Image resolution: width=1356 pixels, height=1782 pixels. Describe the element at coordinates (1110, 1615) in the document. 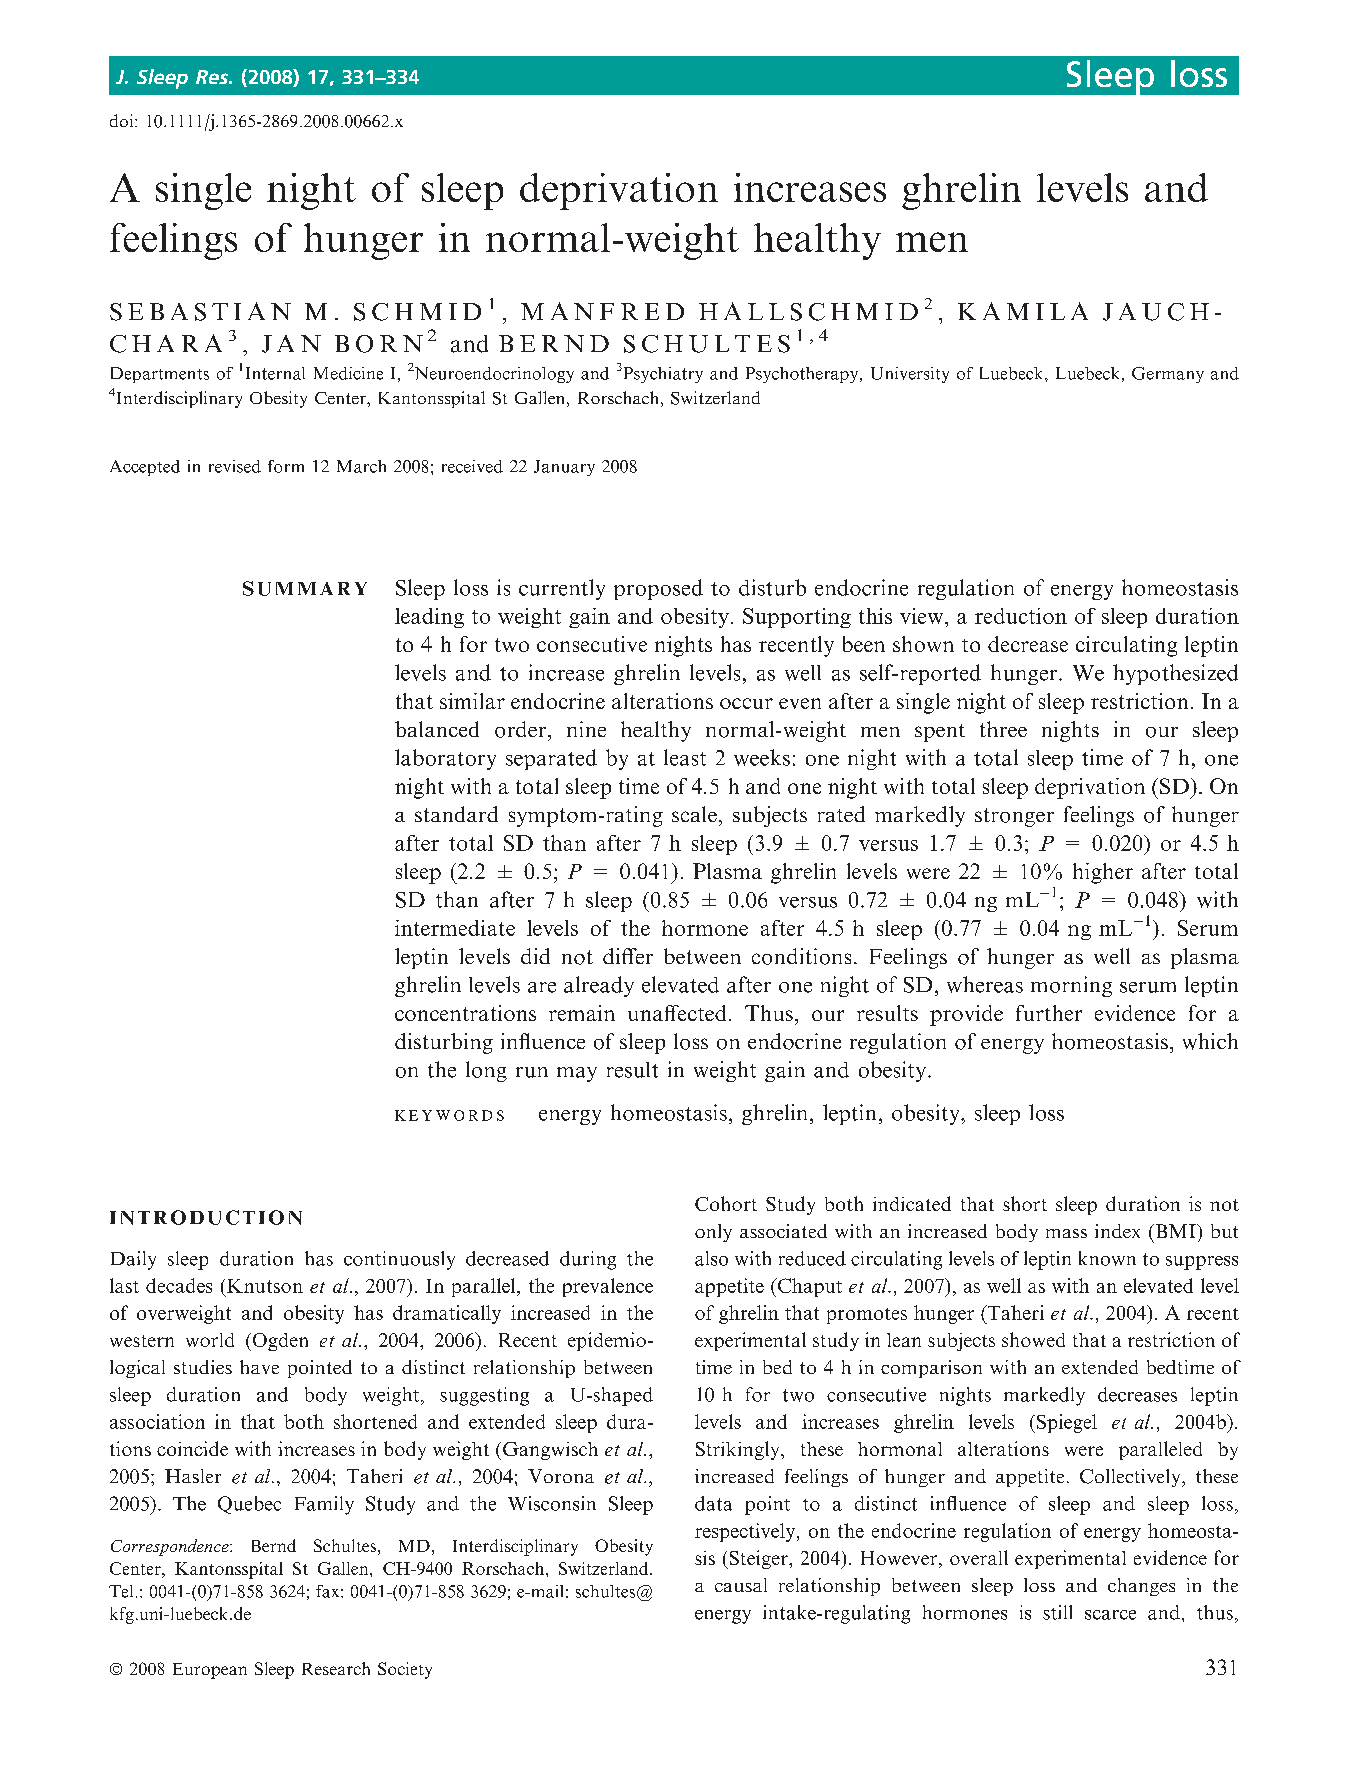

I see `scarce` at that location.
